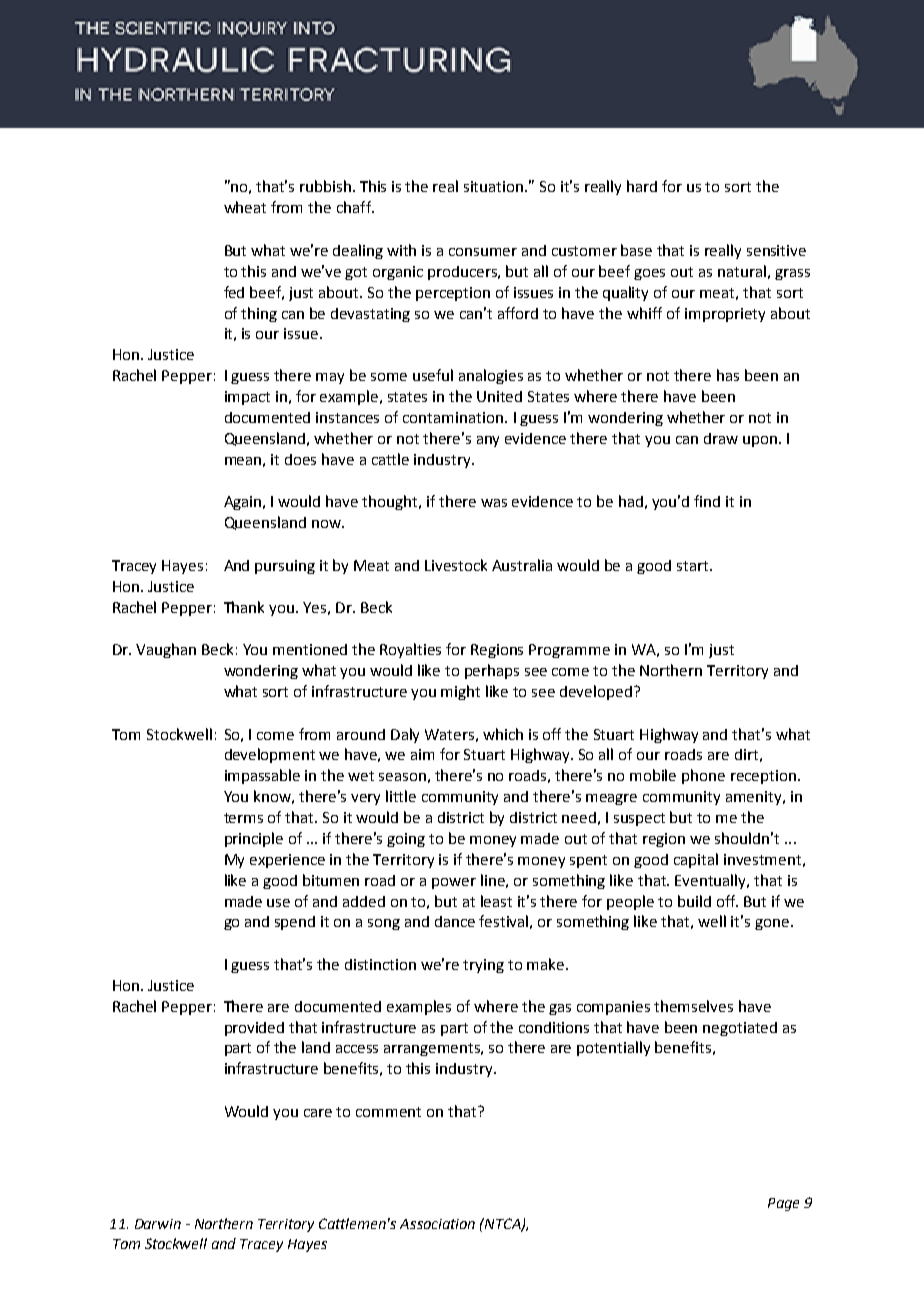  What do you see at coordinates (295, 923) in the page?
I see `spend` at bounding box center [295, 923].
